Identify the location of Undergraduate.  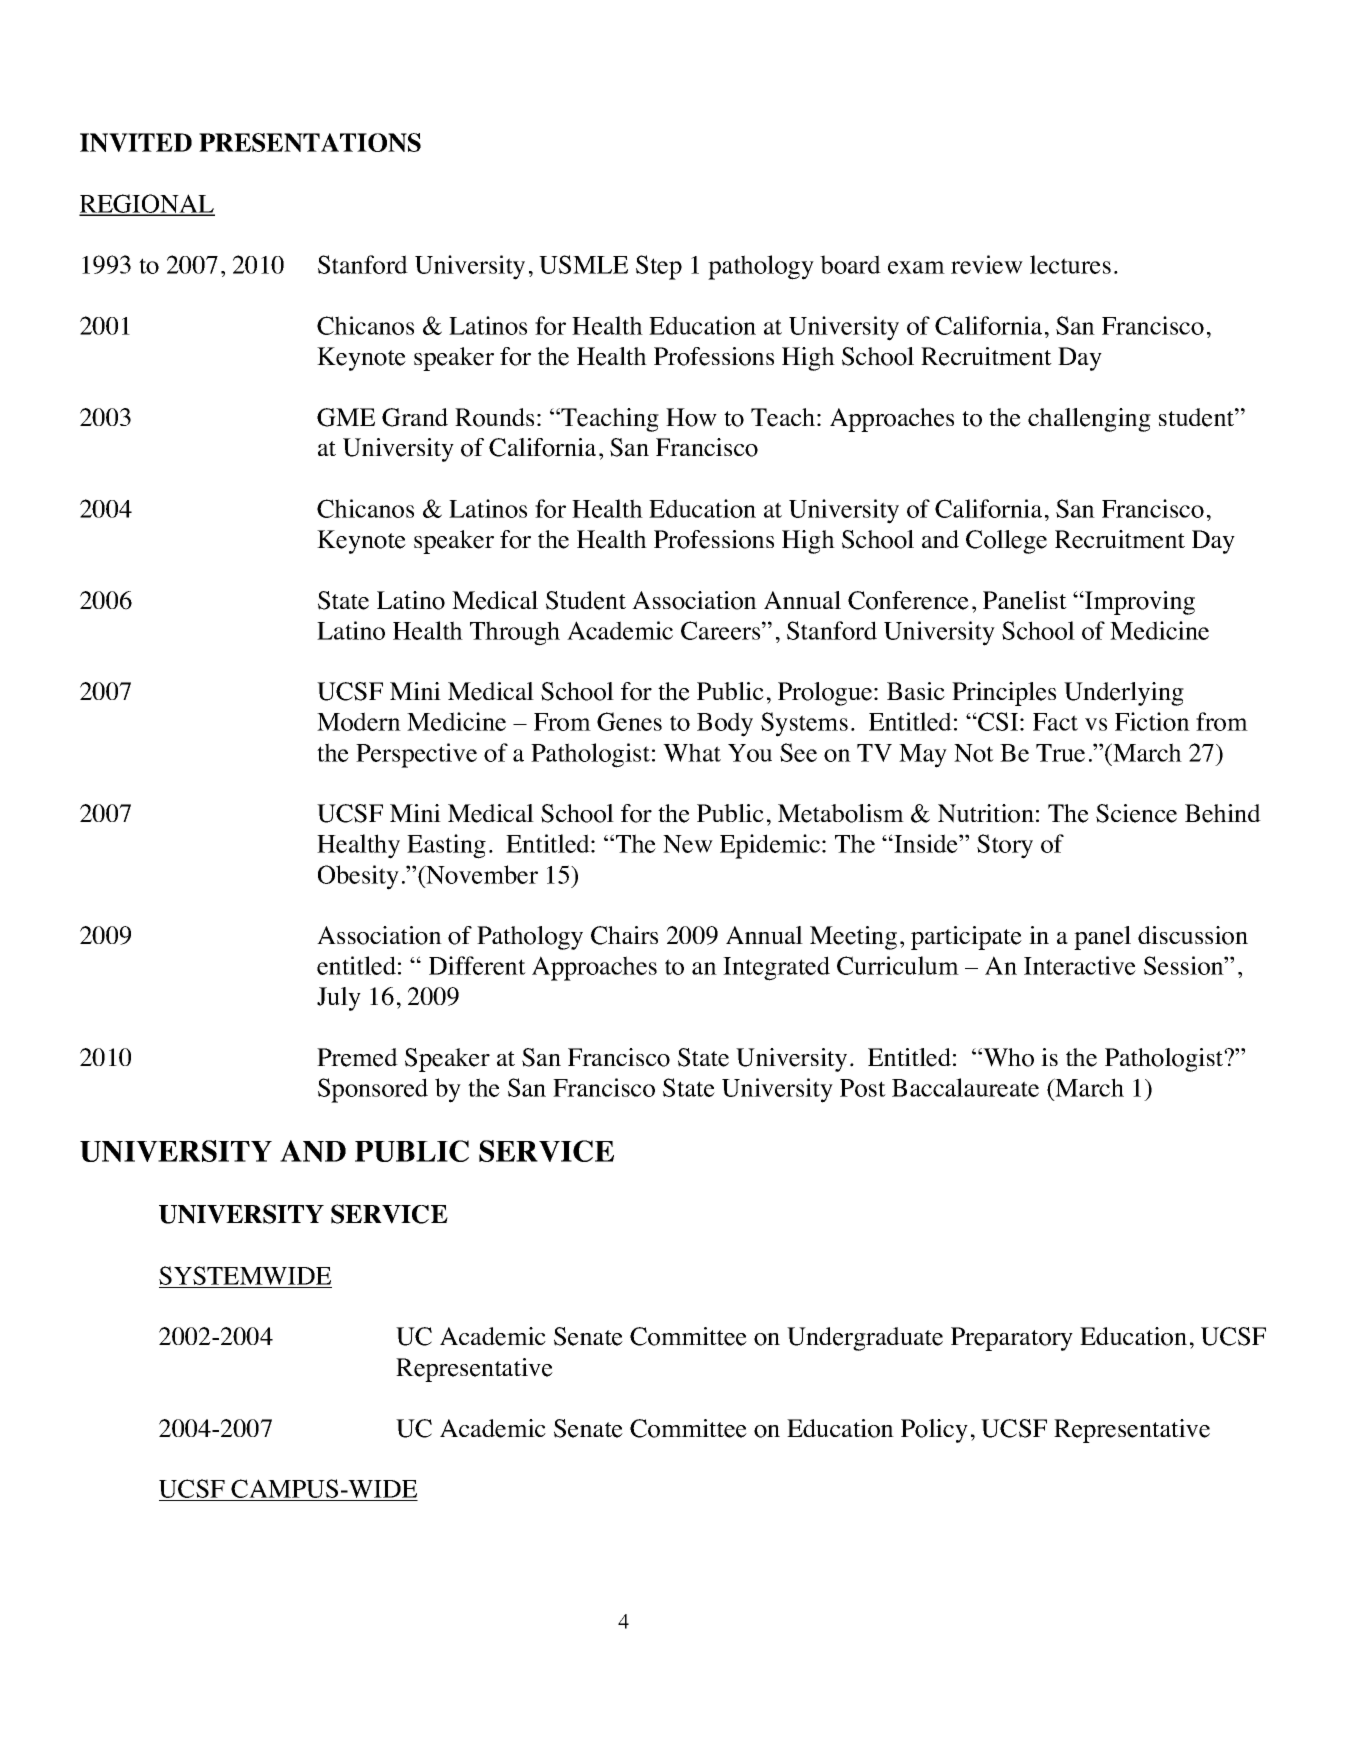
(865, 1339).
